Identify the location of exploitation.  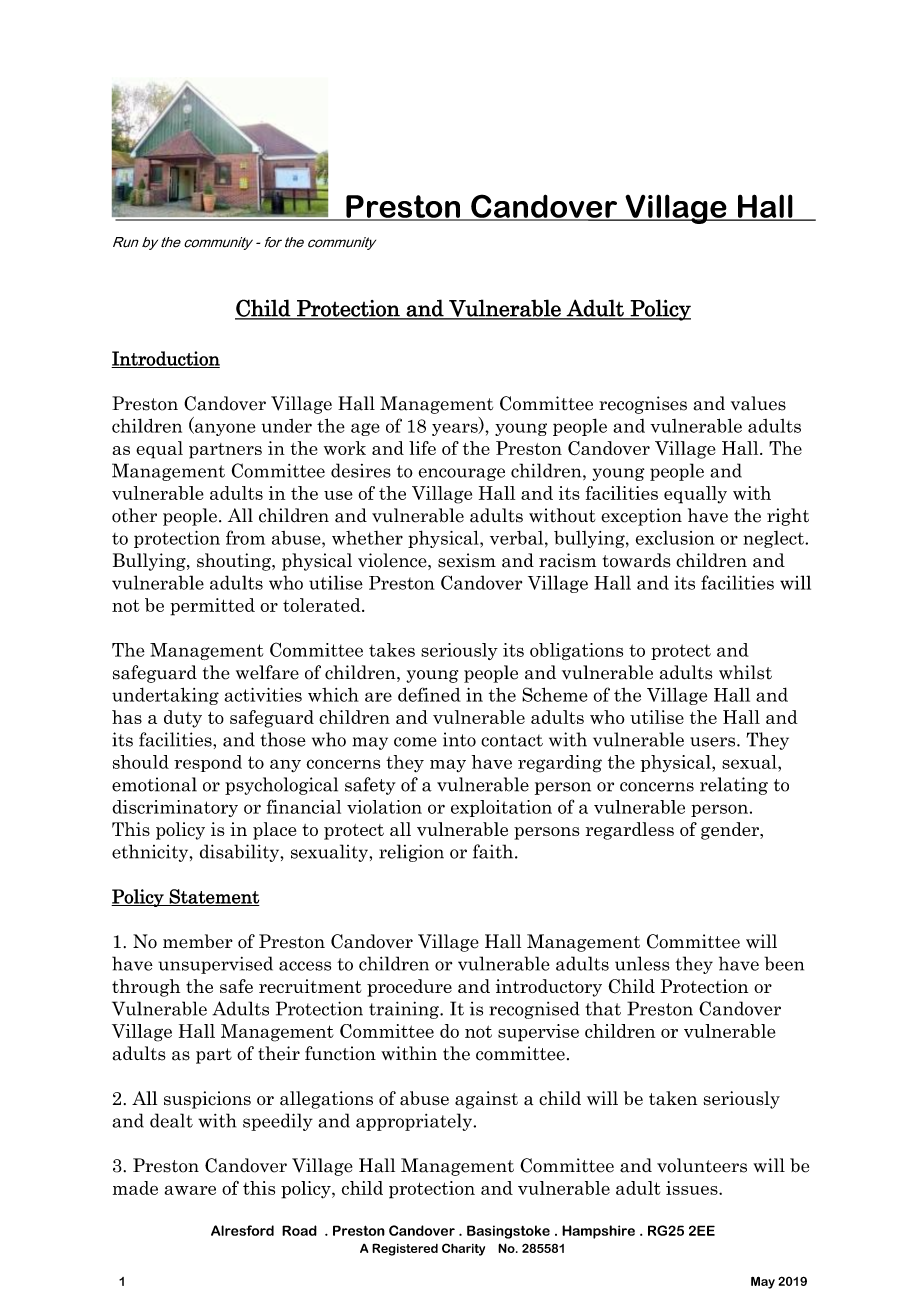
(501, 808).
